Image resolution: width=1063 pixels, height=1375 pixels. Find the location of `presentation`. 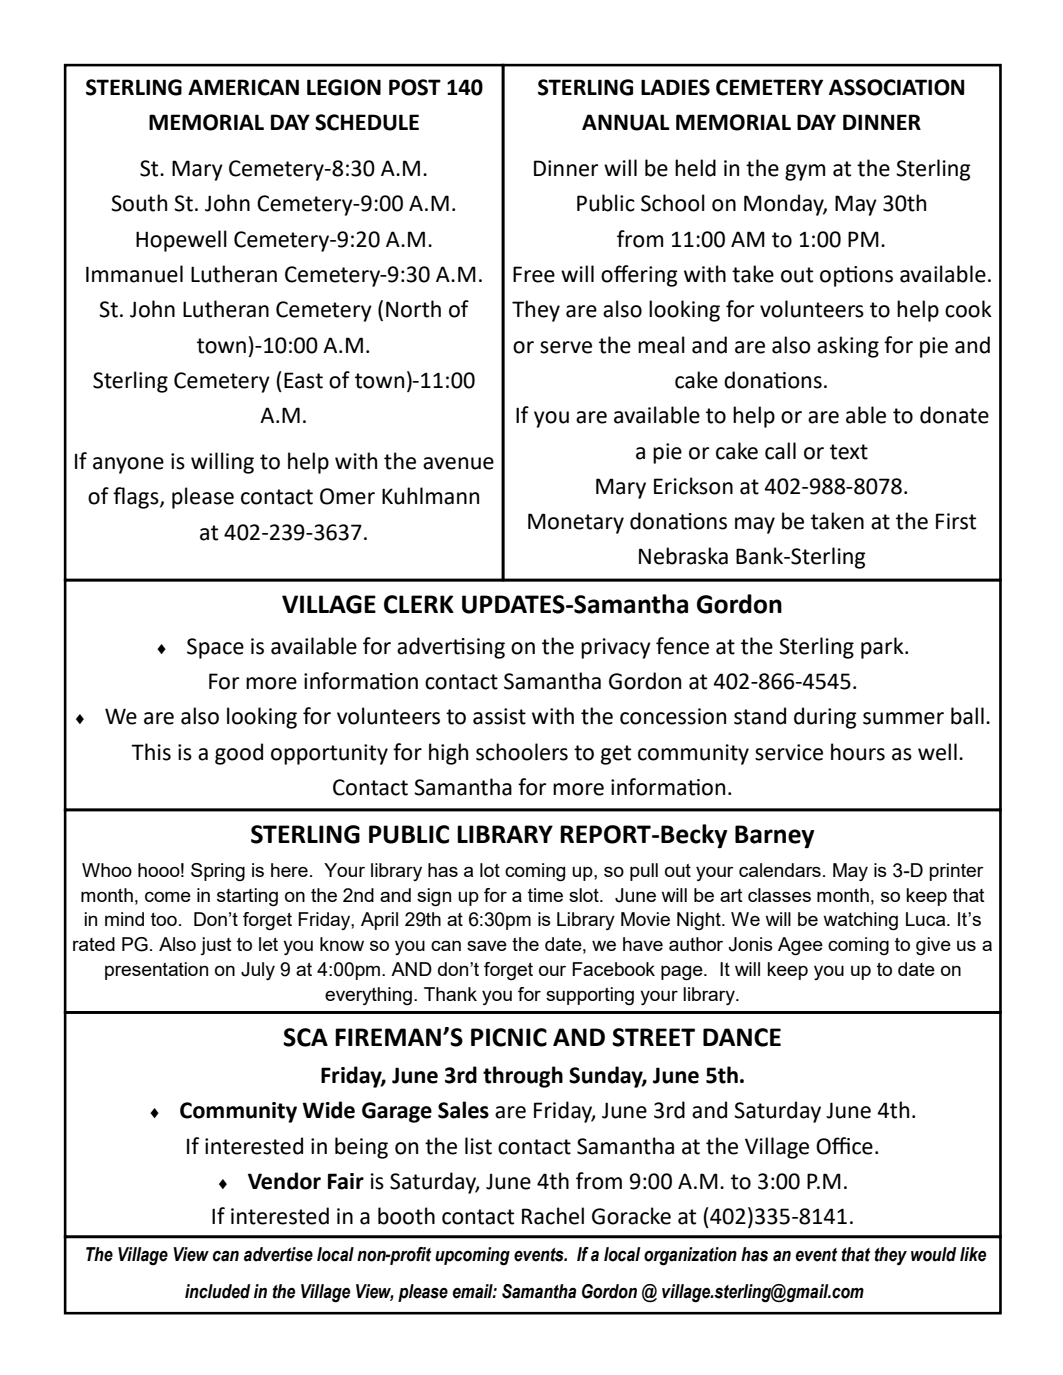

presentation is located at coordinates (156, 971).
